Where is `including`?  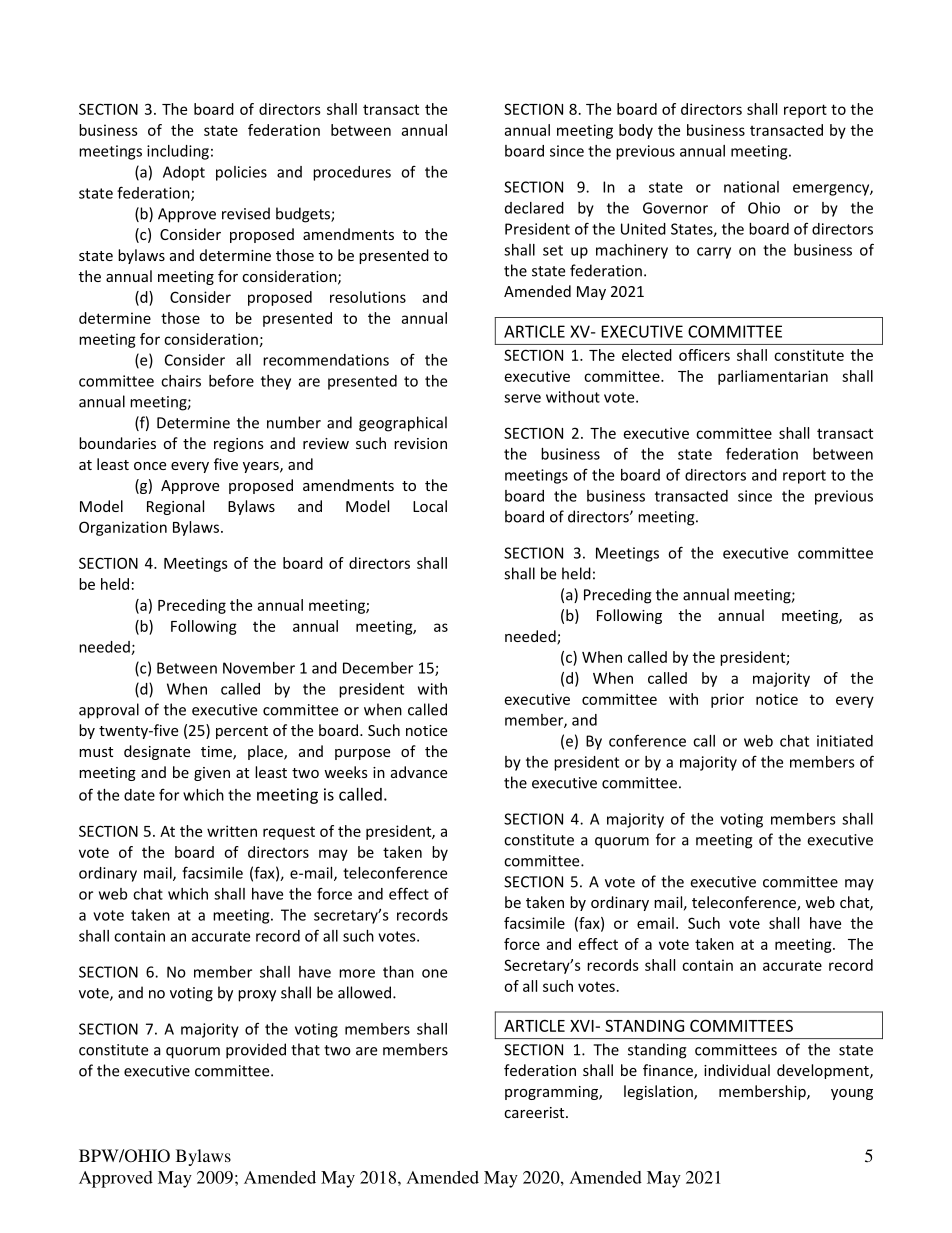 including is located at coordinates (178, 152).
